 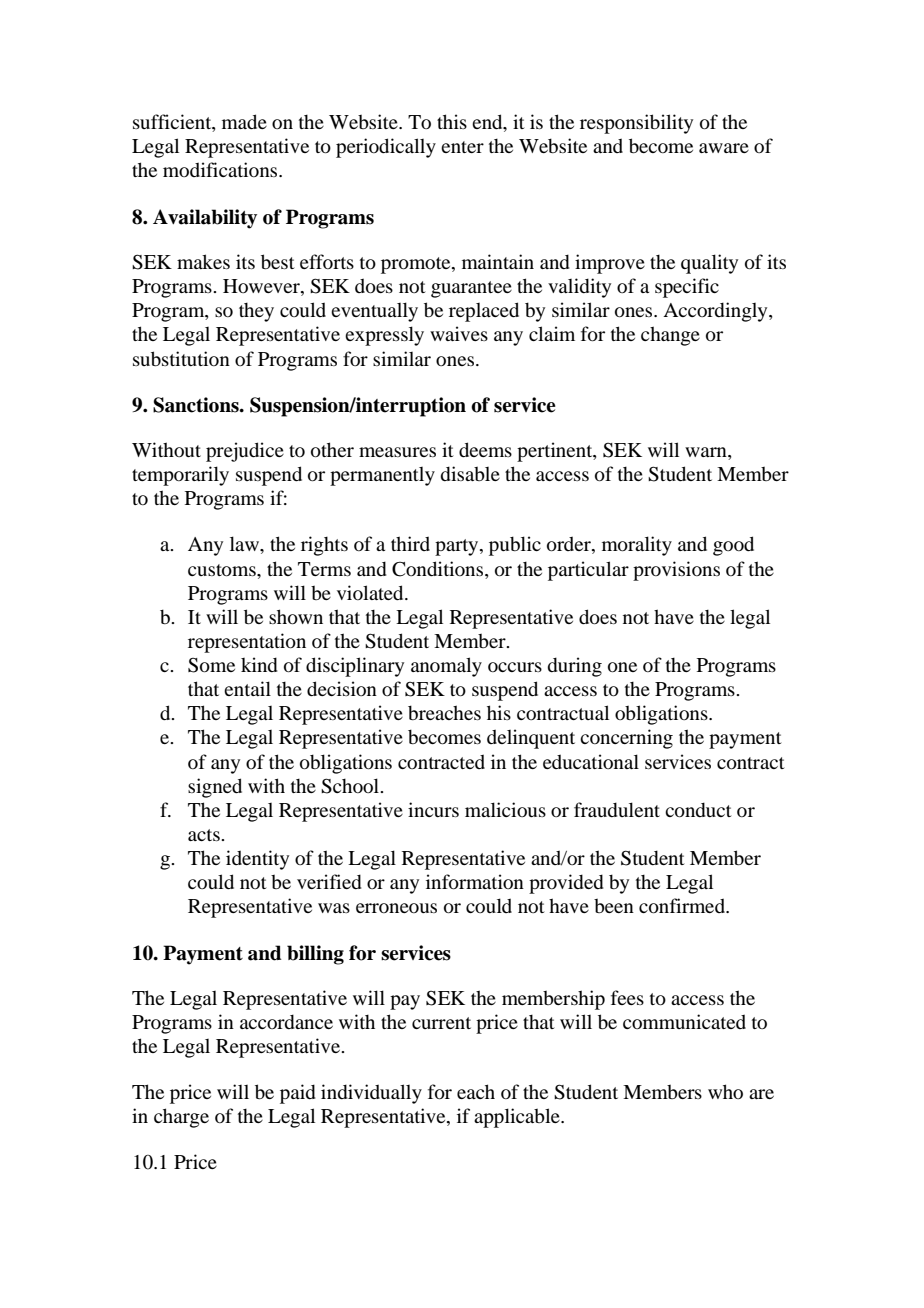 I want to click on paid, so click(x=297, y=1094).
